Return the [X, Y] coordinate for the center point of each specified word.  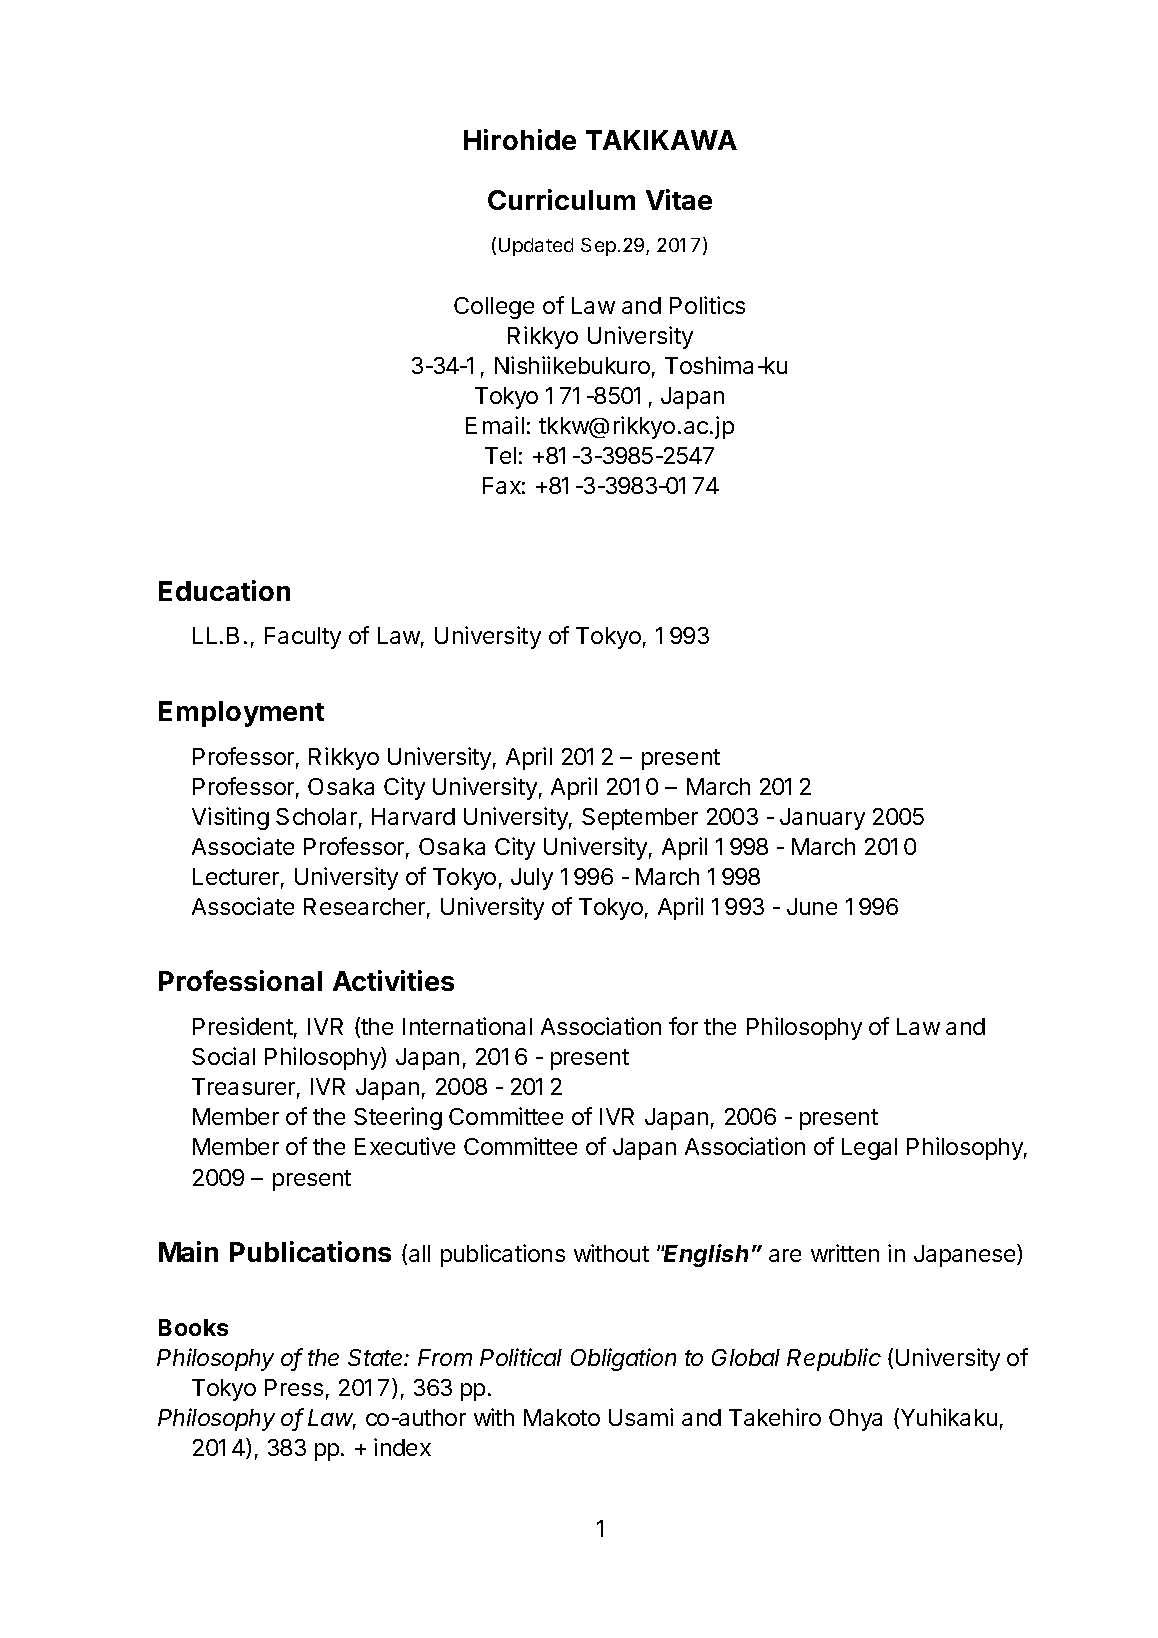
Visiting [230, 818]
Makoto [562, 1417]
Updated [536, 247]
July [532, 879]
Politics [707, 305]
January [822, 819]
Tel [500, 455]
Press [294, 1387]
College [494, 308]
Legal [869, 1149]
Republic [834, 1359]
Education [224, 590]
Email [495, 425]
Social [223, 1056]
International [467, 1026]
